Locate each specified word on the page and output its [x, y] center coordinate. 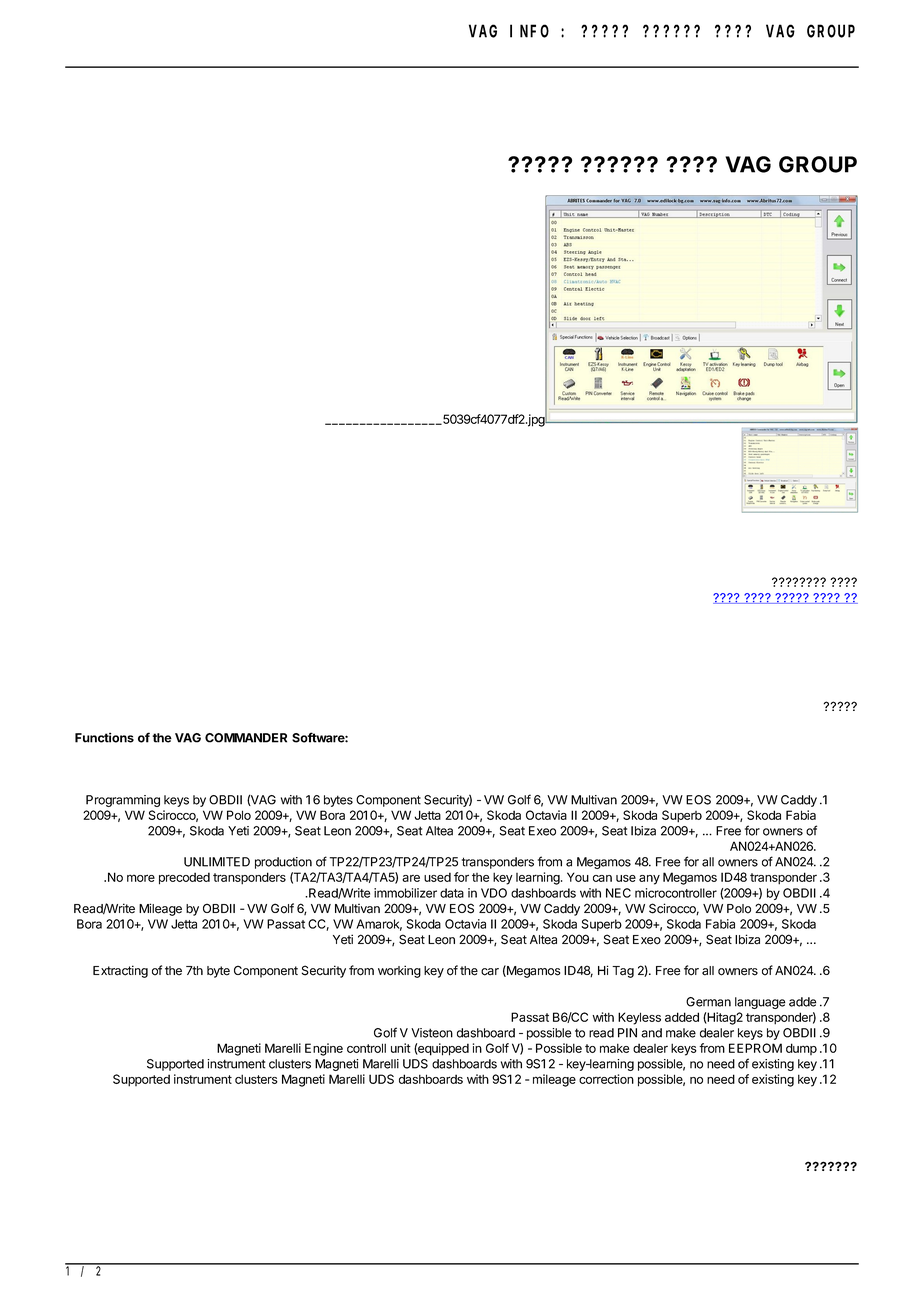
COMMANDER [246, 738]
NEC [618, 893]
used [437, 877]
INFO [529, 31]
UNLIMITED [217, 862]
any [649, 880]
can [602, 878]
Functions [104, 737]
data [452, 893]
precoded [184, 878]
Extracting [120, 971]
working [399, 971]
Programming [123, 801]
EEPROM [755, 1048]
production [283, 863]
